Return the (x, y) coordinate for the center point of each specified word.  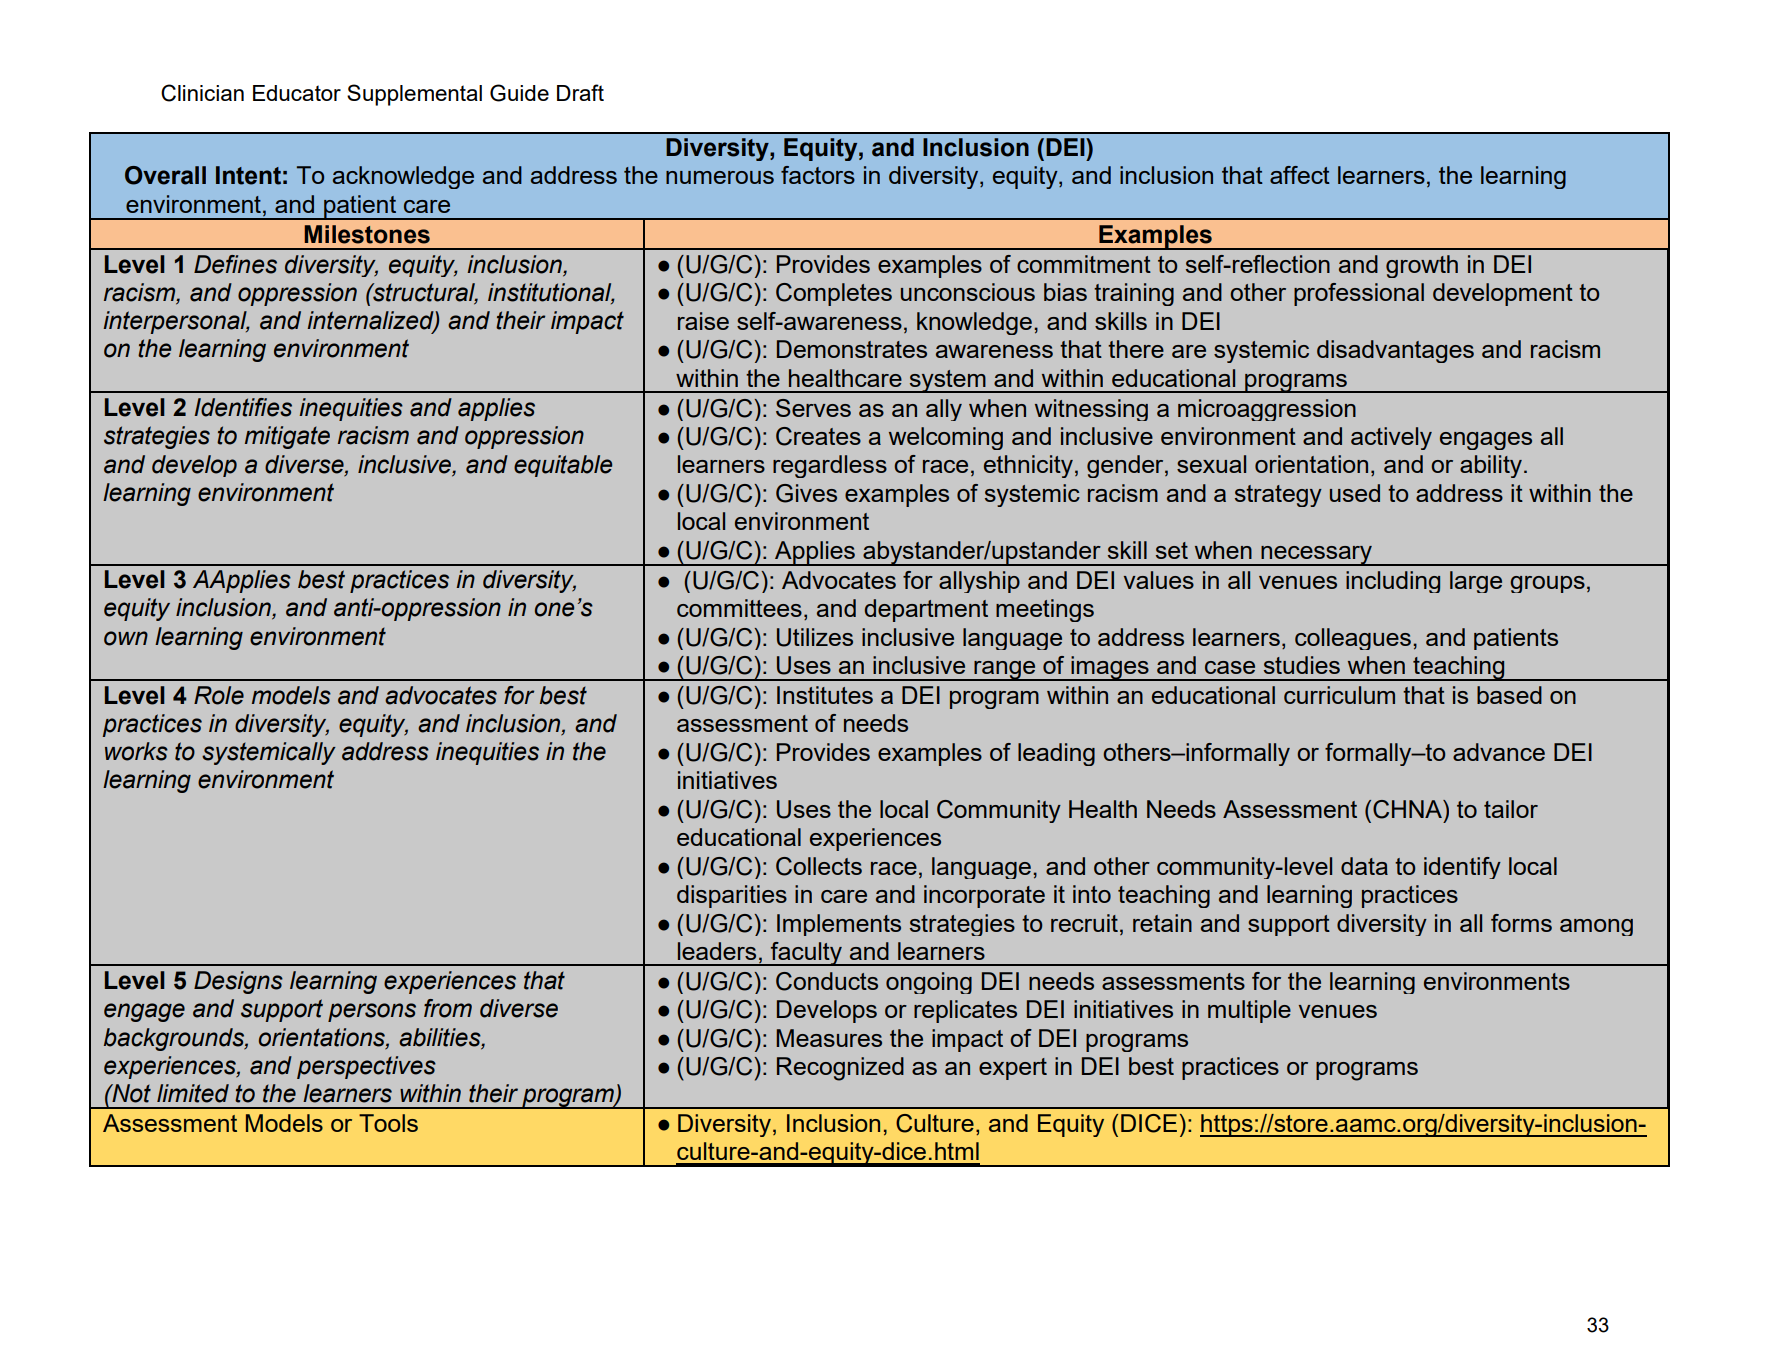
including (1393, 582)
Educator (297, 93)
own (126, 638)
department (926, 610)
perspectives (366, 1067)
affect (1300, 175)
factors (818, 175)
